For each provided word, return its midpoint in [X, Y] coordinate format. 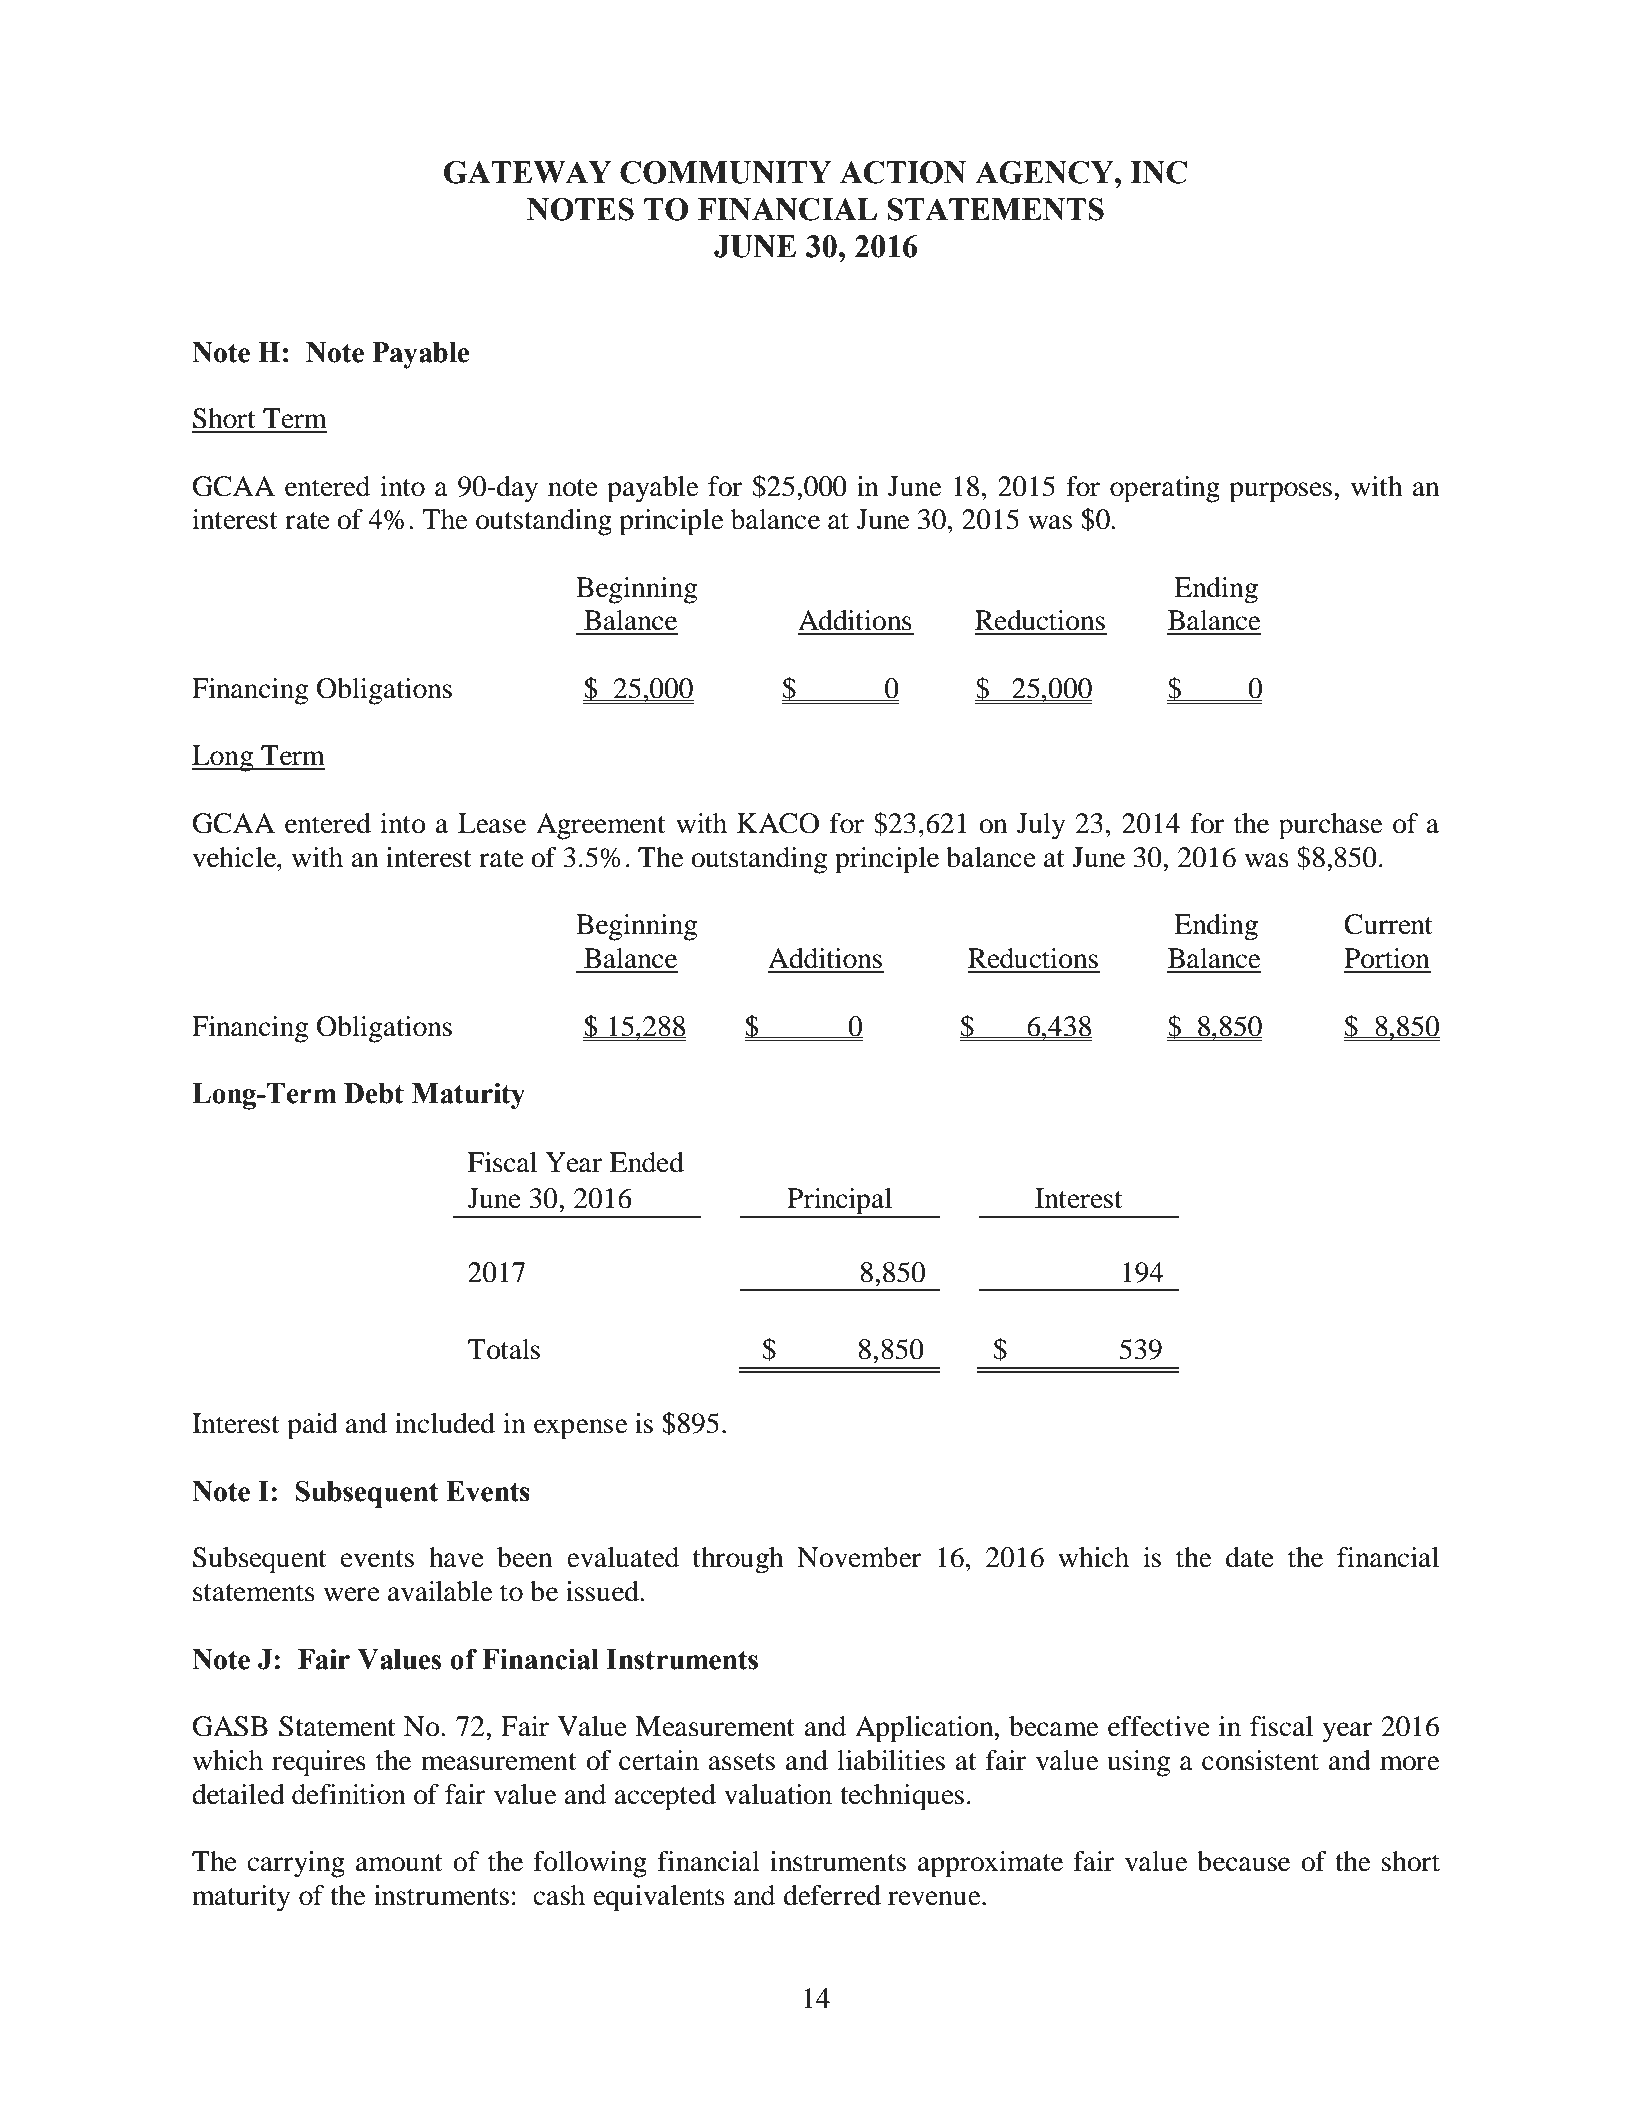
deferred [832, 1895]
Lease [492, 823]
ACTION [903, 172]
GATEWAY [527, 172]
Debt [374, 1093]
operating [1165, 489]
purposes [1280, 492]
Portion [1387, 958]
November [859, 1557]
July [1041, 826]
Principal [840, 1202]
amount [399, 1863]
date [1250, 1557]
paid [312, 1426]
